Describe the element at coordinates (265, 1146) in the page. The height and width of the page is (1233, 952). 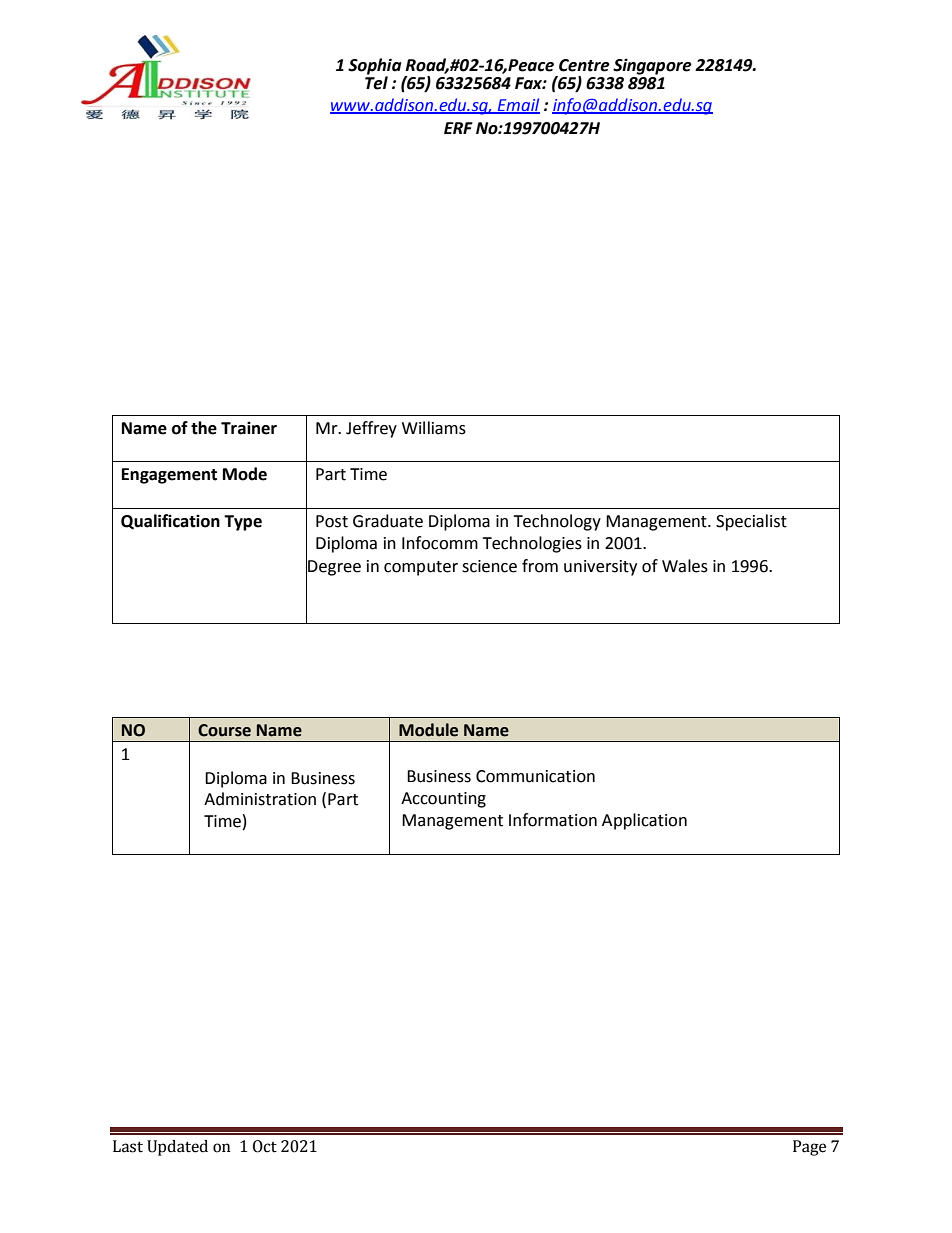
I see `Oct` at that location.
